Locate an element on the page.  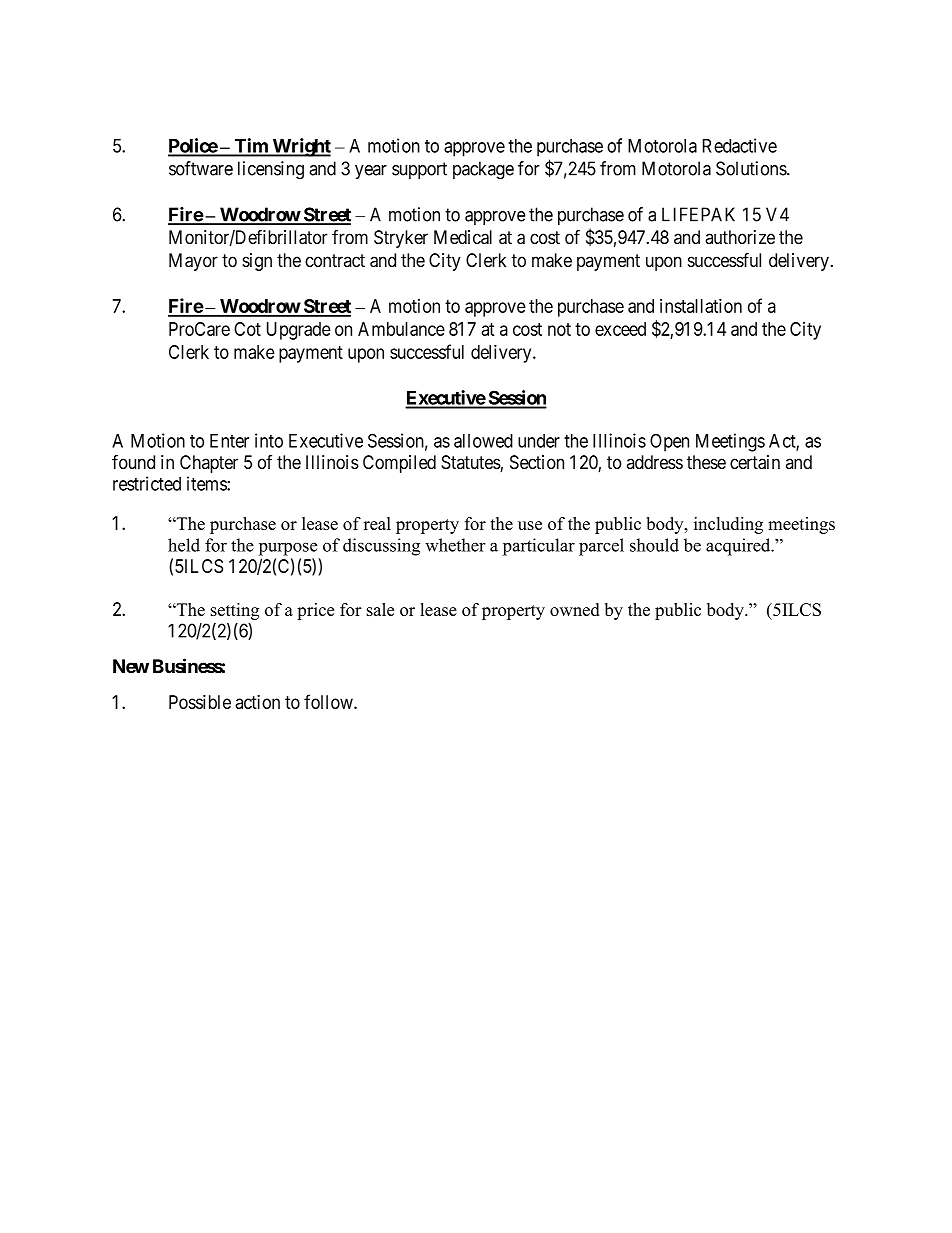
support is located at coordinates (419, 170).
